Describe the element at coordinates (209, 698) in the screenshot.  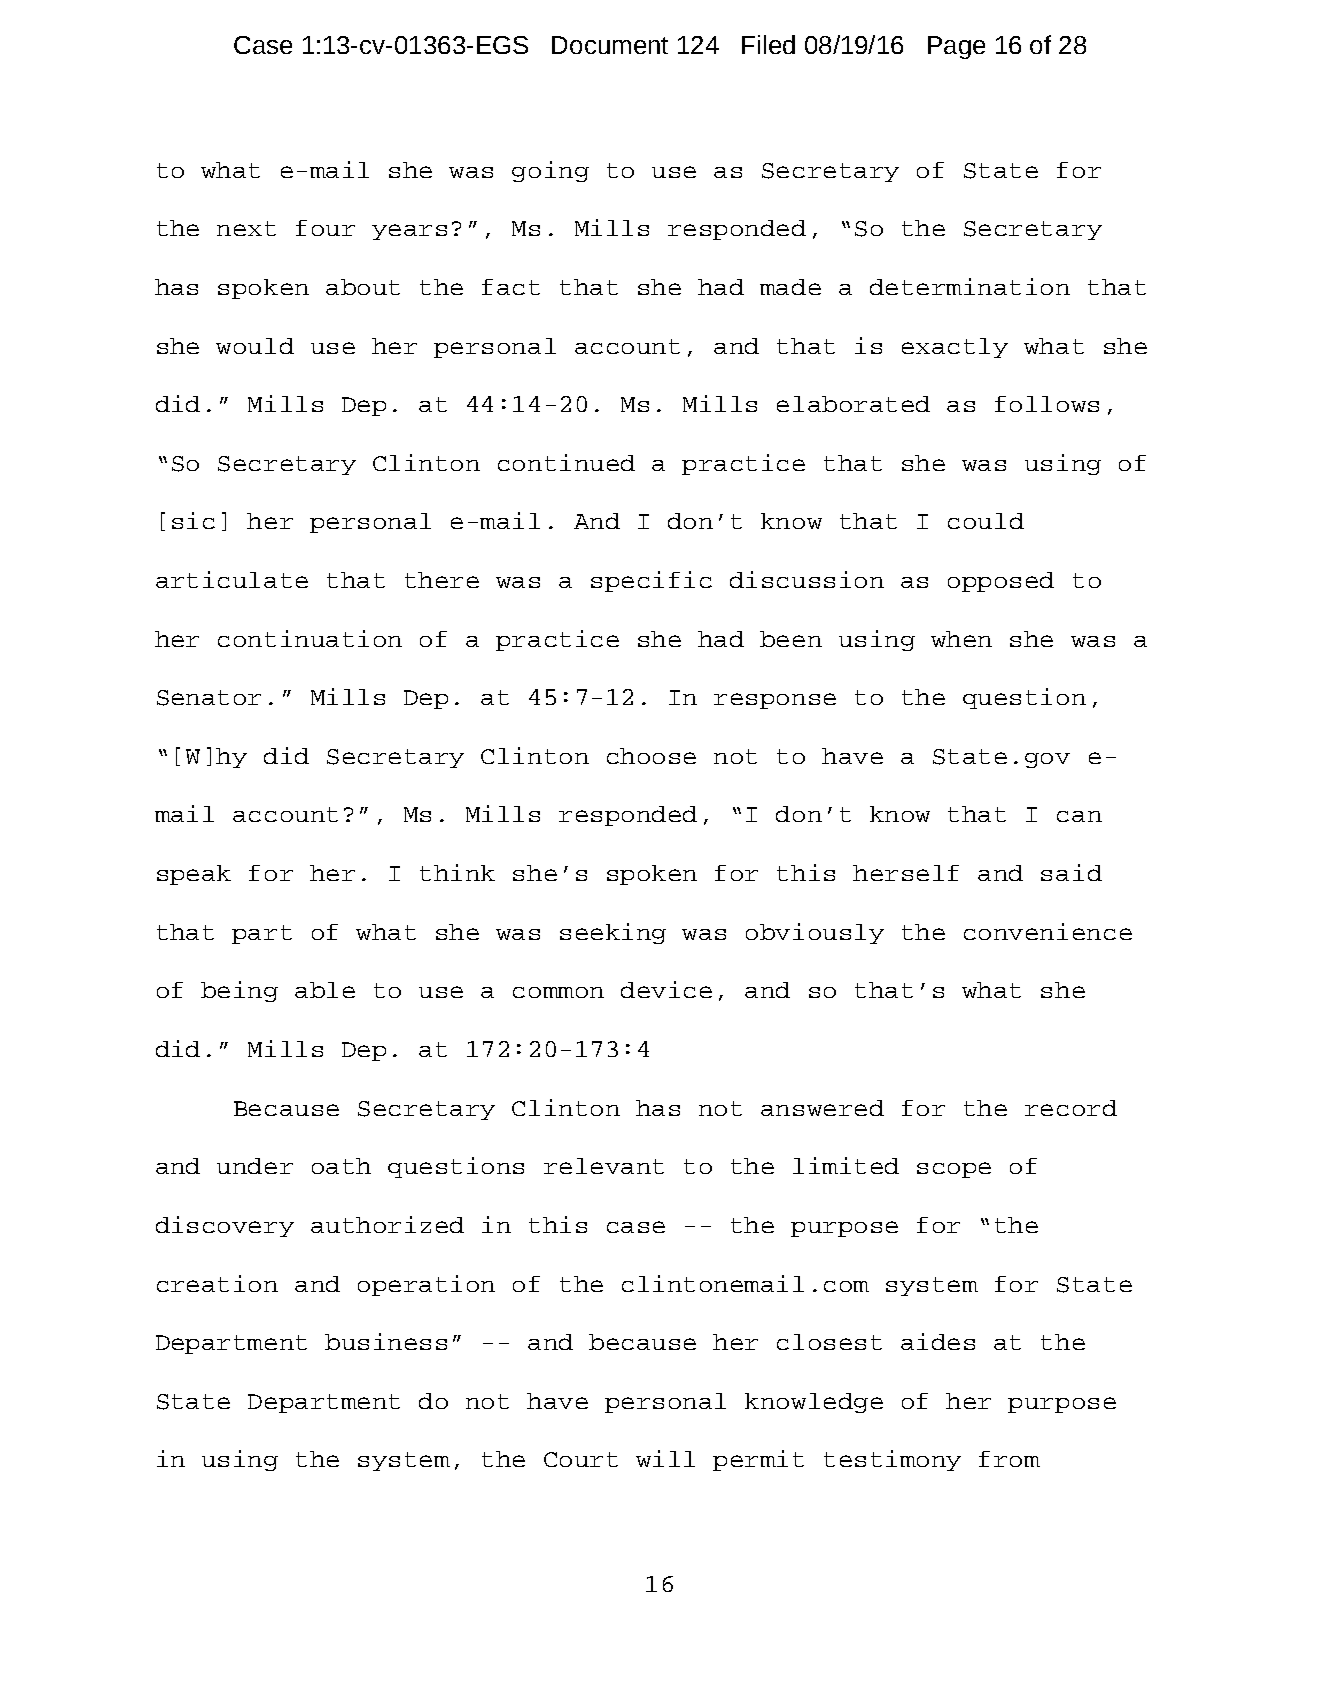
I see `Senator` at that location.
